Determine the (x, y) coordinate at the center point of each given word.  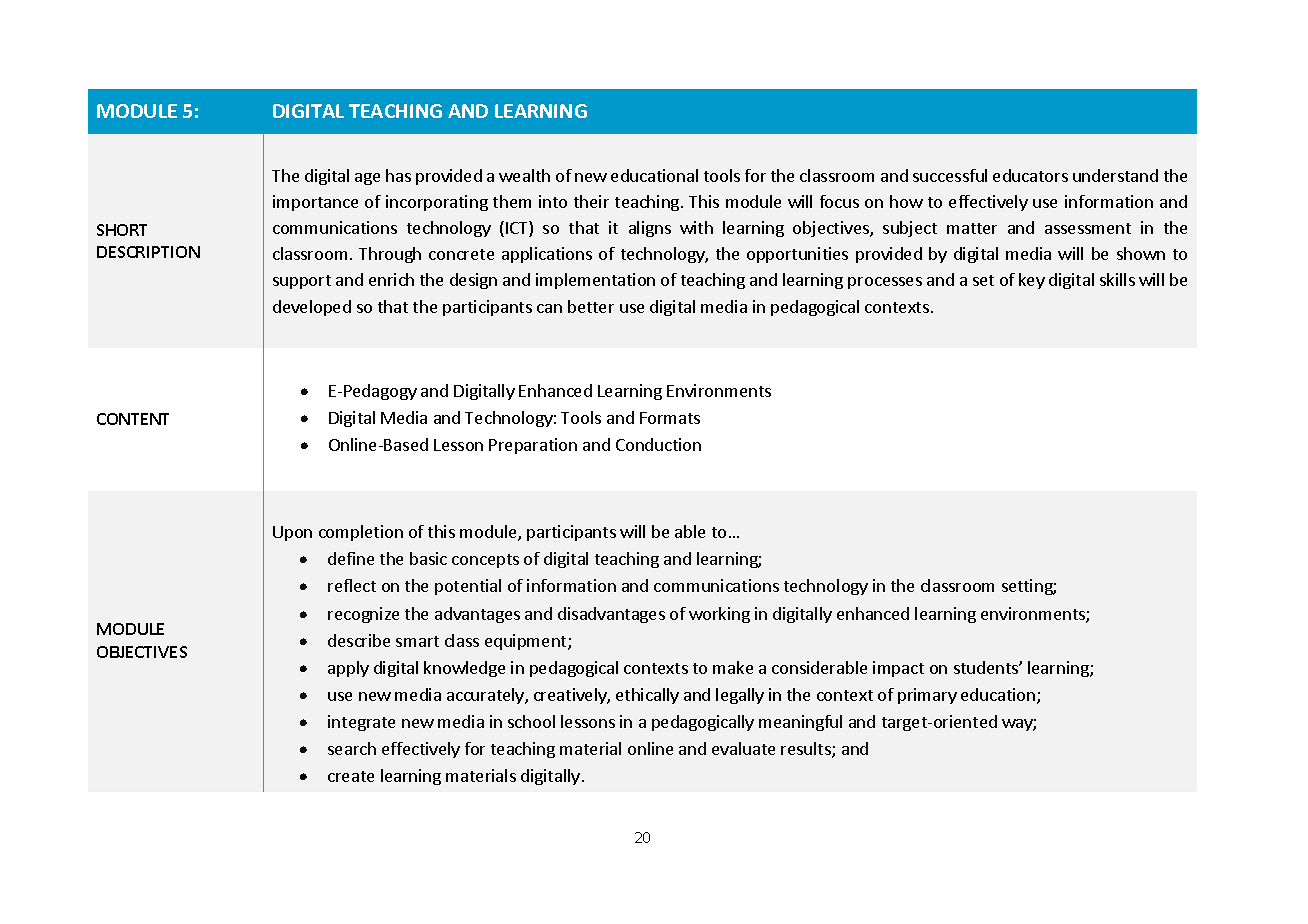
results (807, 750)
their (591, 201)
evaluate (743, 748)
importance (315, 203)
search (352, 748)
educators (1030, 175)
